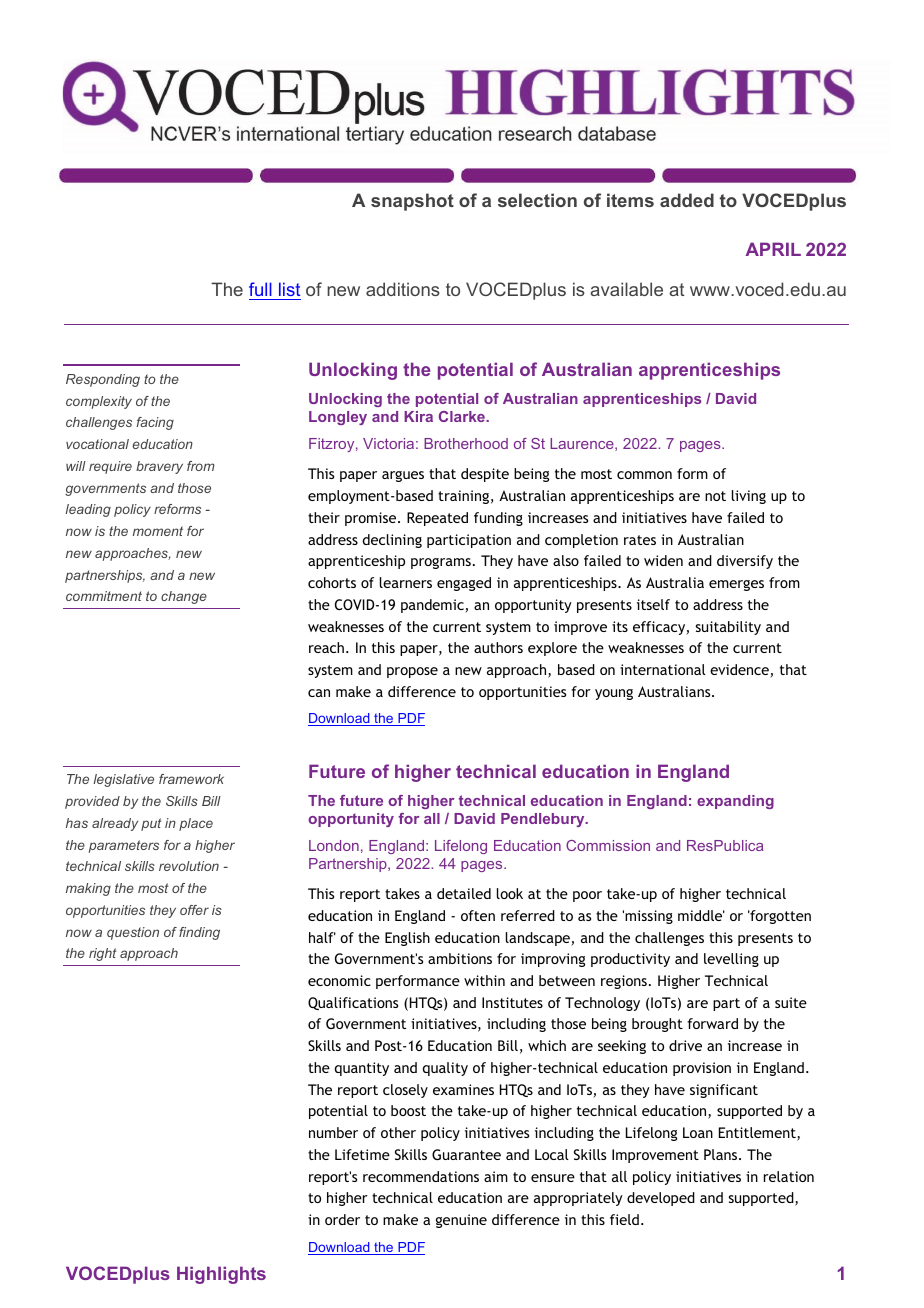  What do you see at coordinates (412, 672) in the page?
I see `propose` at bounding box center [412, 672].
